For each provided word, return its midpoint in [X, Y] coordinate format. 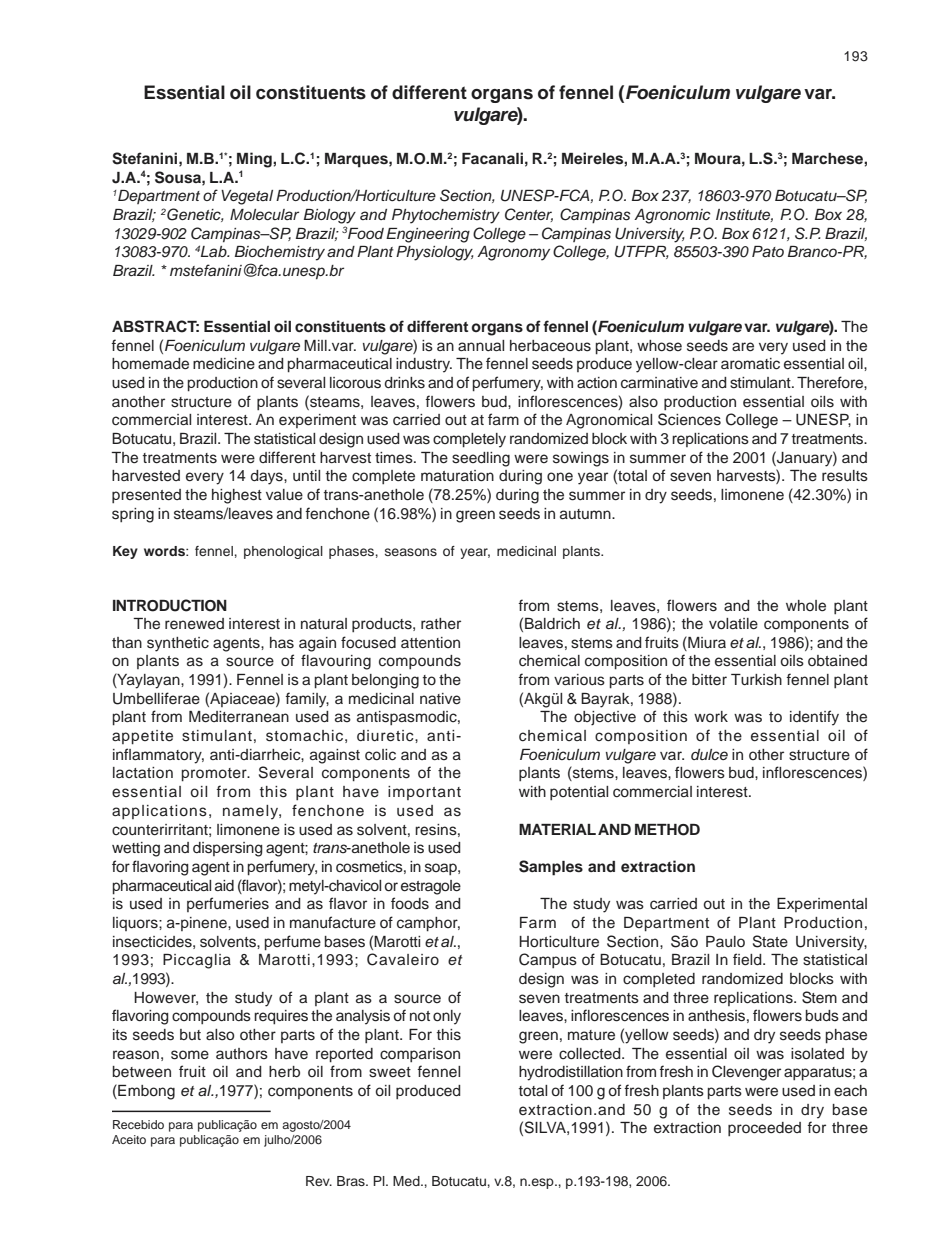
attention [430, 643]
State [770, 941]
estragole [431, 887]
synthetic [178, 644]
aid [224, 885]
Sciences [689, 419]
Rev [319, 1181]
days [268, 477]
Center [529, 215]
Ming [255, 160]
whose [659, 346]
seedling [481, 459]
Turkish [756, 680]
